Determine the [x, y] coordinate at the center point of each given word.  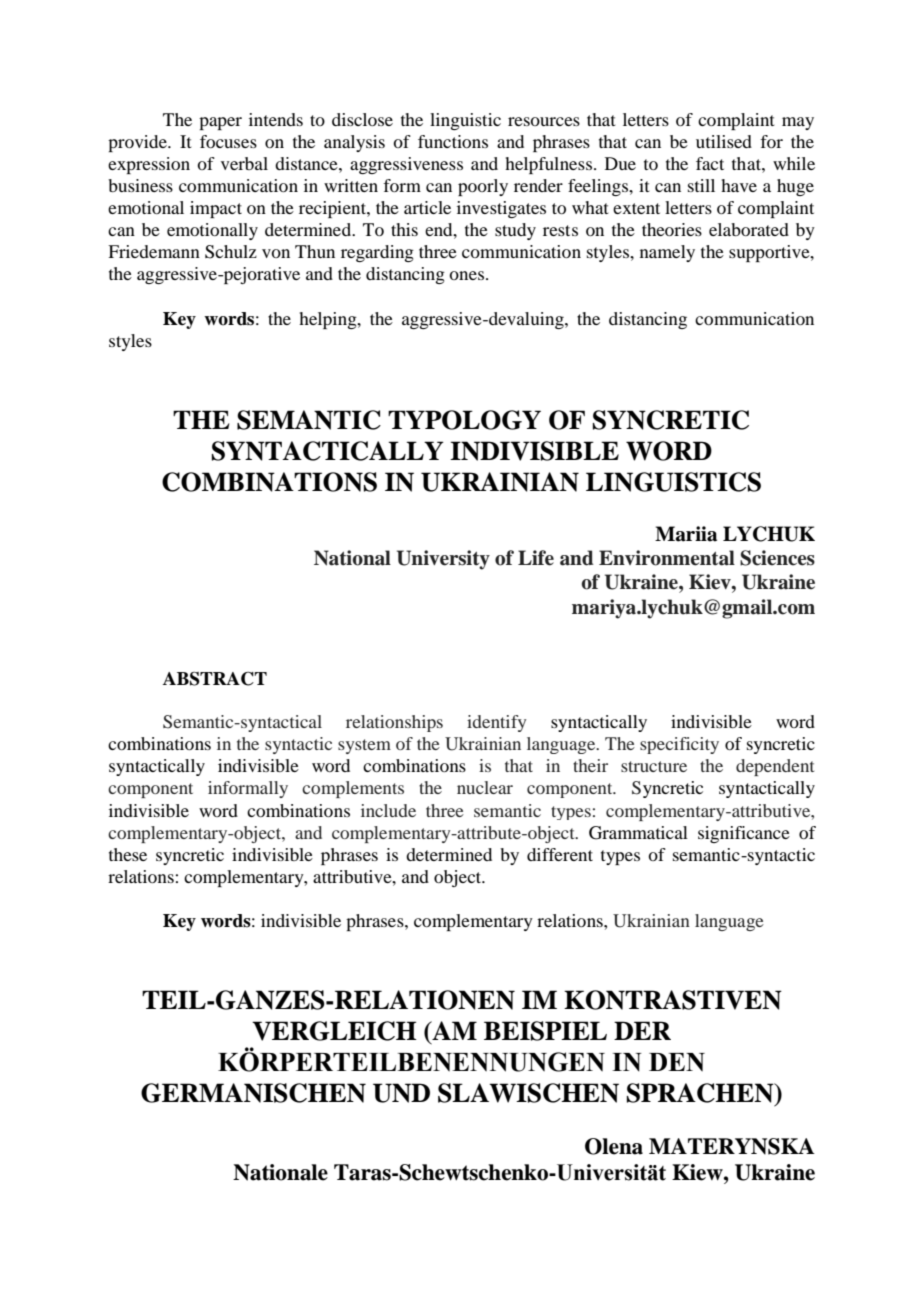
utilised [724, 141]
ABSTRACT [215, 679]
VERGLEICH [334, 1031]
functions [453, 141]
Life [536, 558]
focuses [228, 141]
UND [401, 1093]
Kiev [711, 582]
